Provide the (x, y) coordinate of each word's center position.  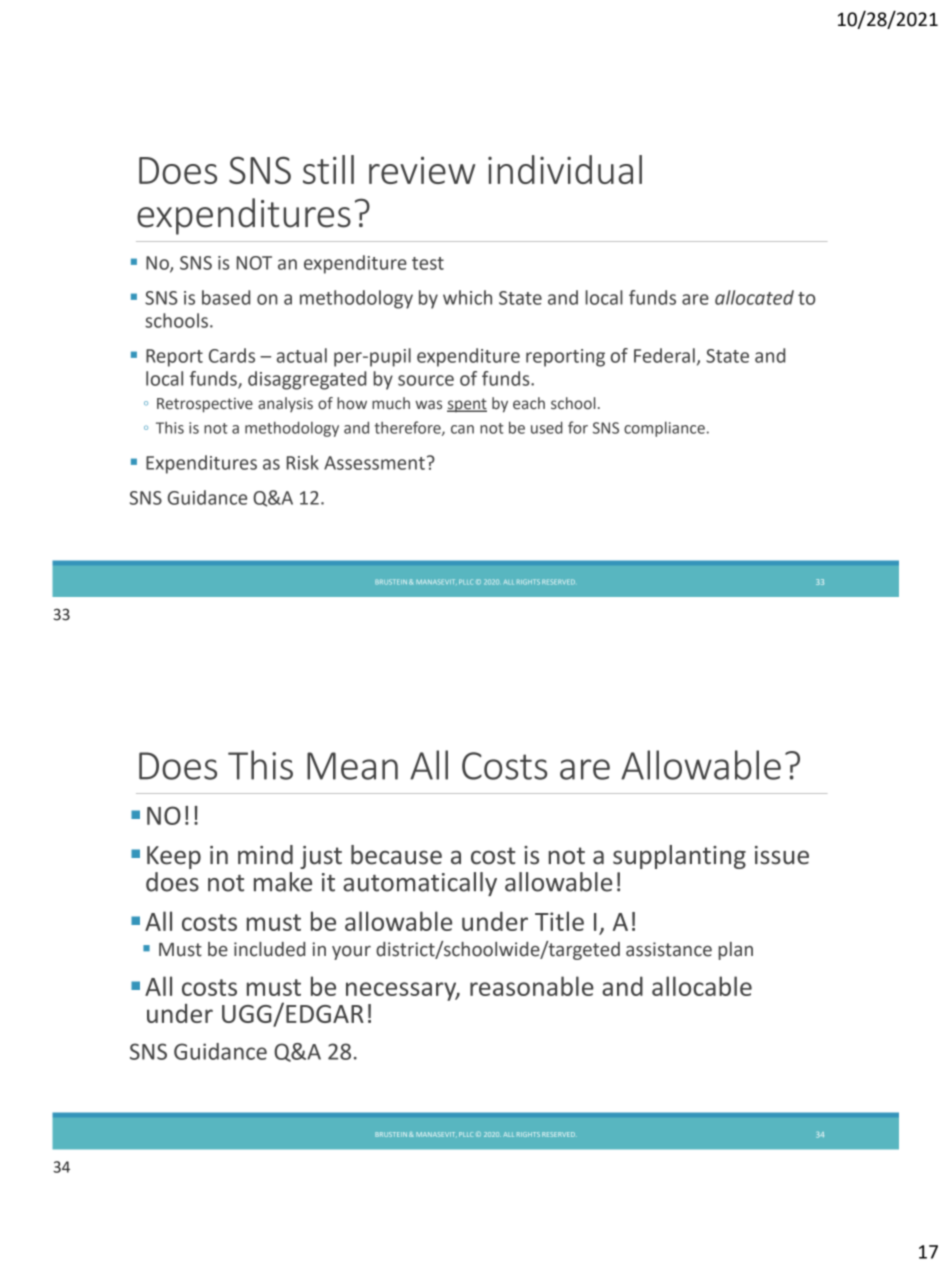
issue (782, 855)
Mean (352, 766)
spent (467, 405)
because (396, 855)
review (422, 170)
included (269, 949)
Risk (303, 462)
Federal (664, 355)
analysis (285, 404)
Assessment (374, 463)
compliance (664, 429)
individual (565, 169)
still (328, 169)
